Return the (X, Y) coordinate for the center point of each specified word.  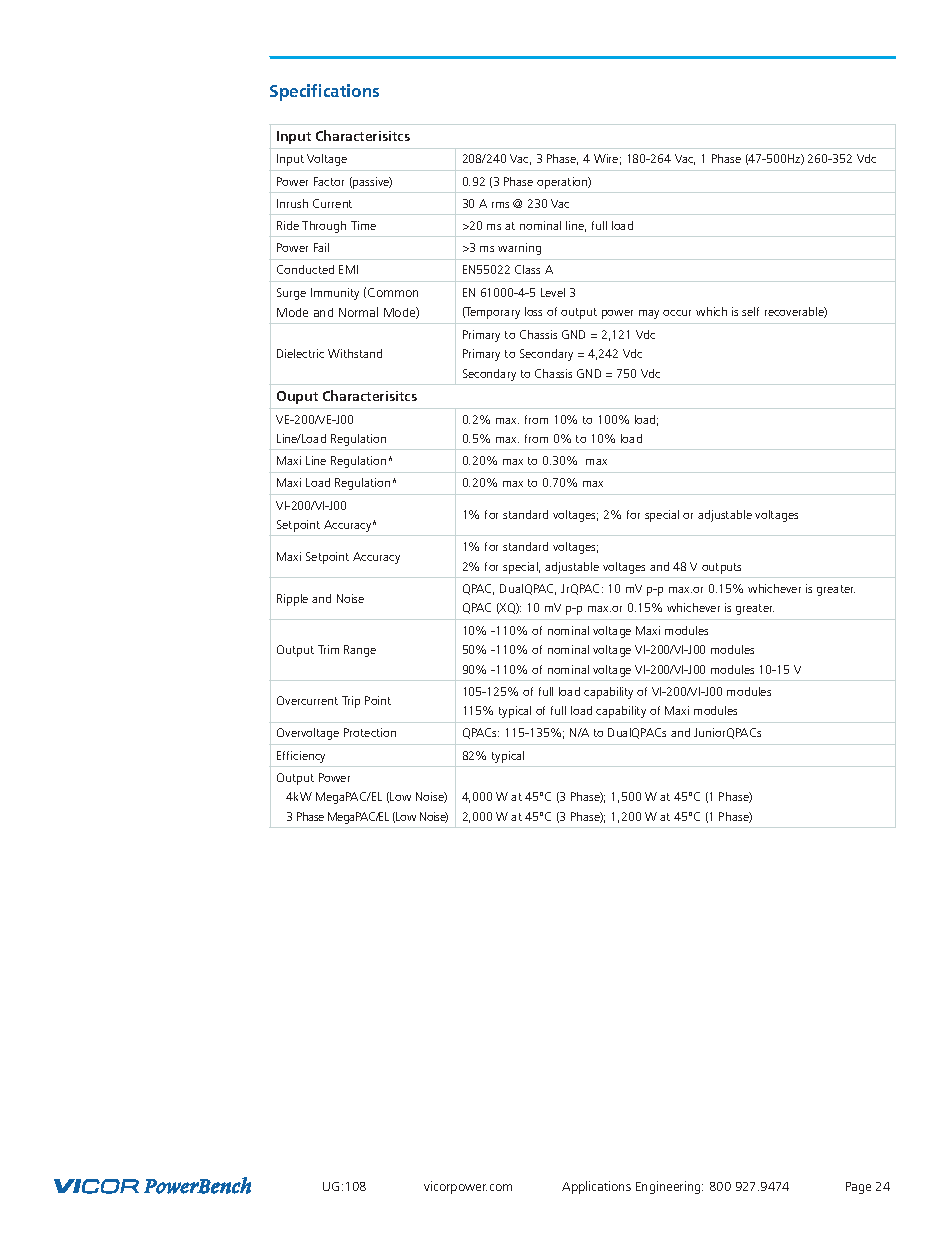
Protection (370, 732)
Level (553, 292)
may (649, 314)
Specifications (324, 92)
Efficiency (301, 757)
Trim (328, 649)
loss (533, 311)
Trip (351, 702)
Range (360, 651)
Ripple (292, 600)
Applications (596, 1187)
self (750, 311)
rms (500, 205)
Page (858, 1188)
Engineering (669, 1187)
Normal (358, 312)
